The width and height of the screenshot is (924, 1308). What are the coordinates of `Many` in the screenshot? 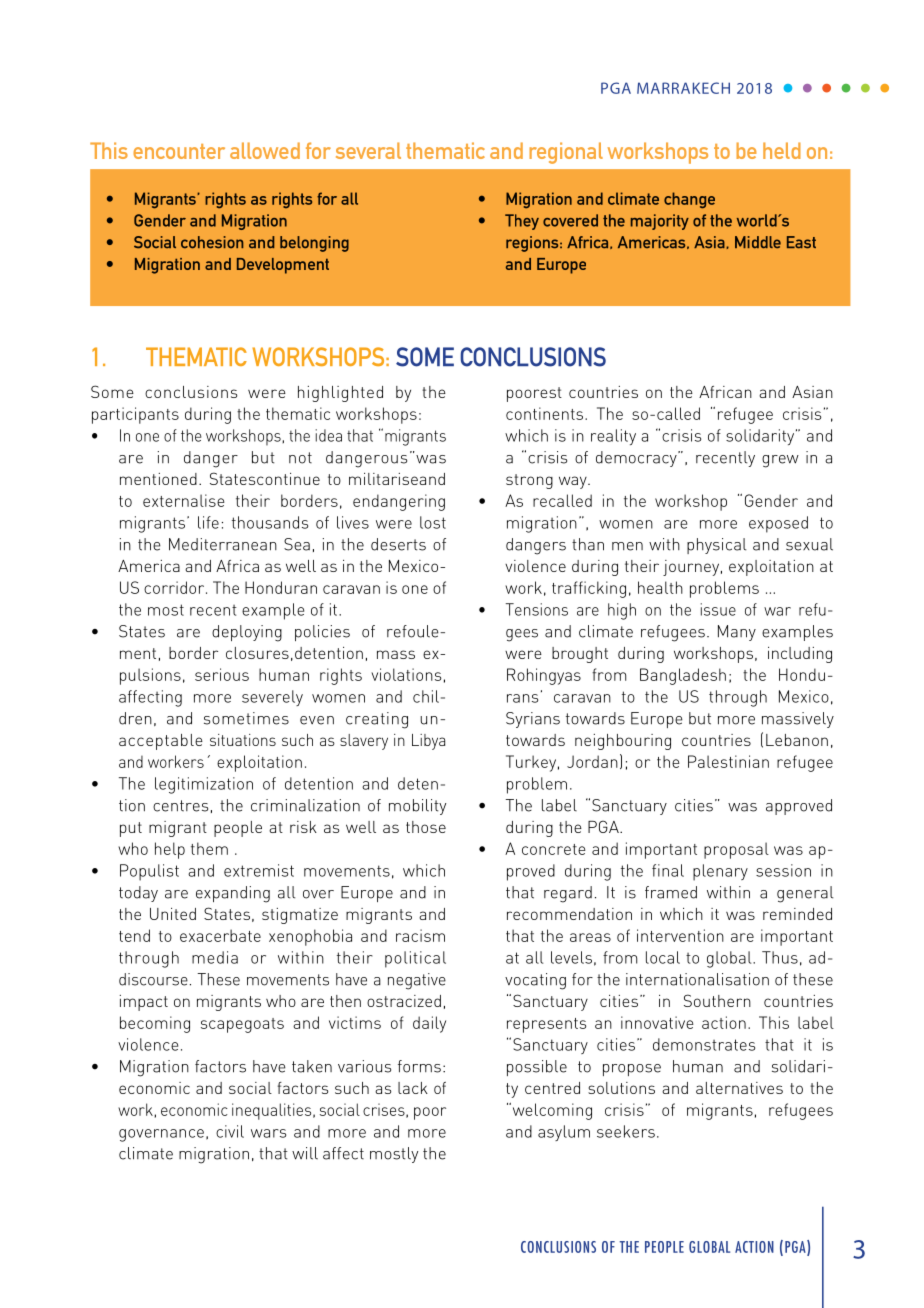 It's located at (737, 633).
